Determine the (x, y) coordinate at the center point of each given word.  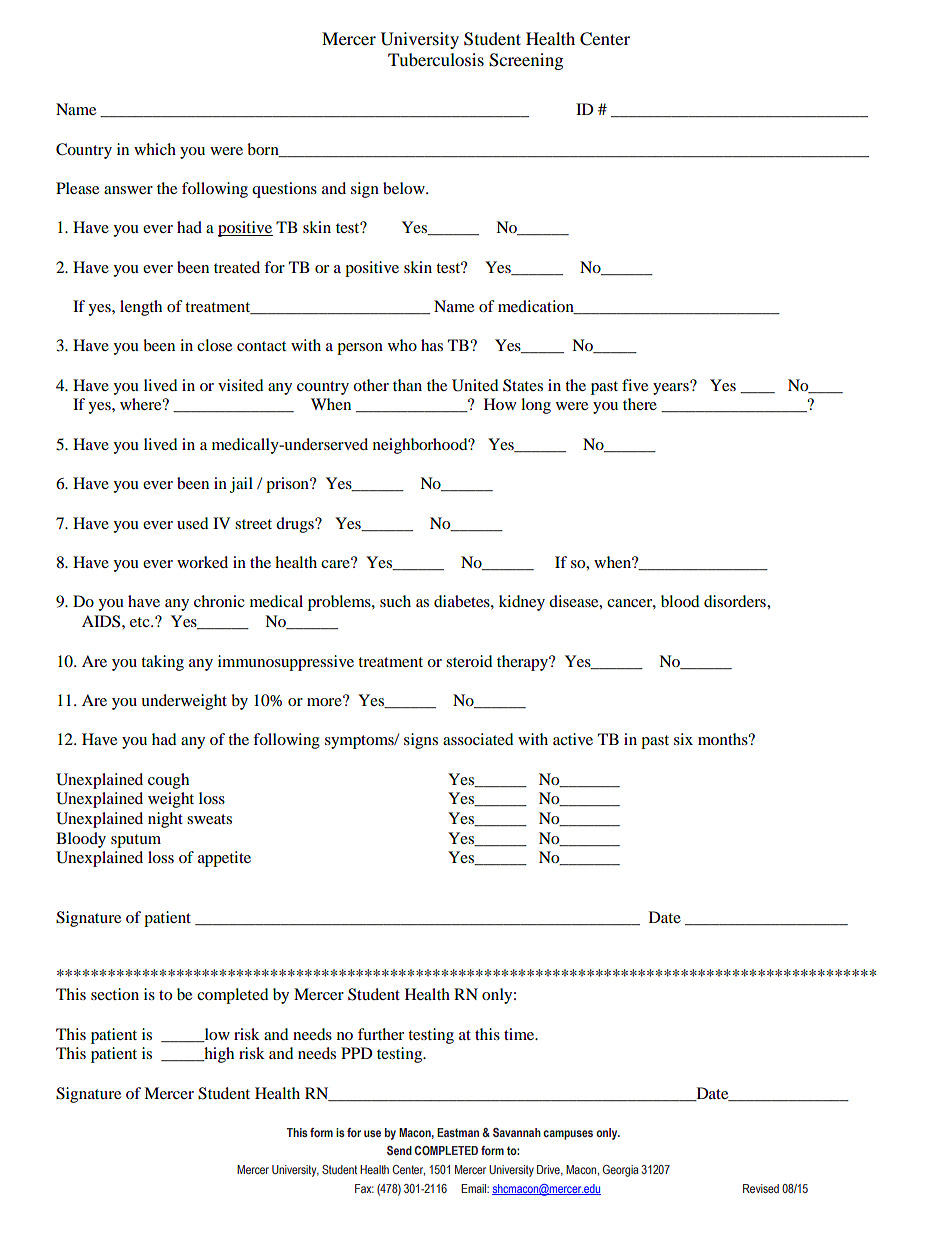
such (395, 601)
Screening (526, 61)
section (115, 994)
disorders (736, 601)
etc (141, 622)
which (155, 149)
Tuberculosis (436, 59)
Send (399, 1150)
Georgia (620, 1171)
